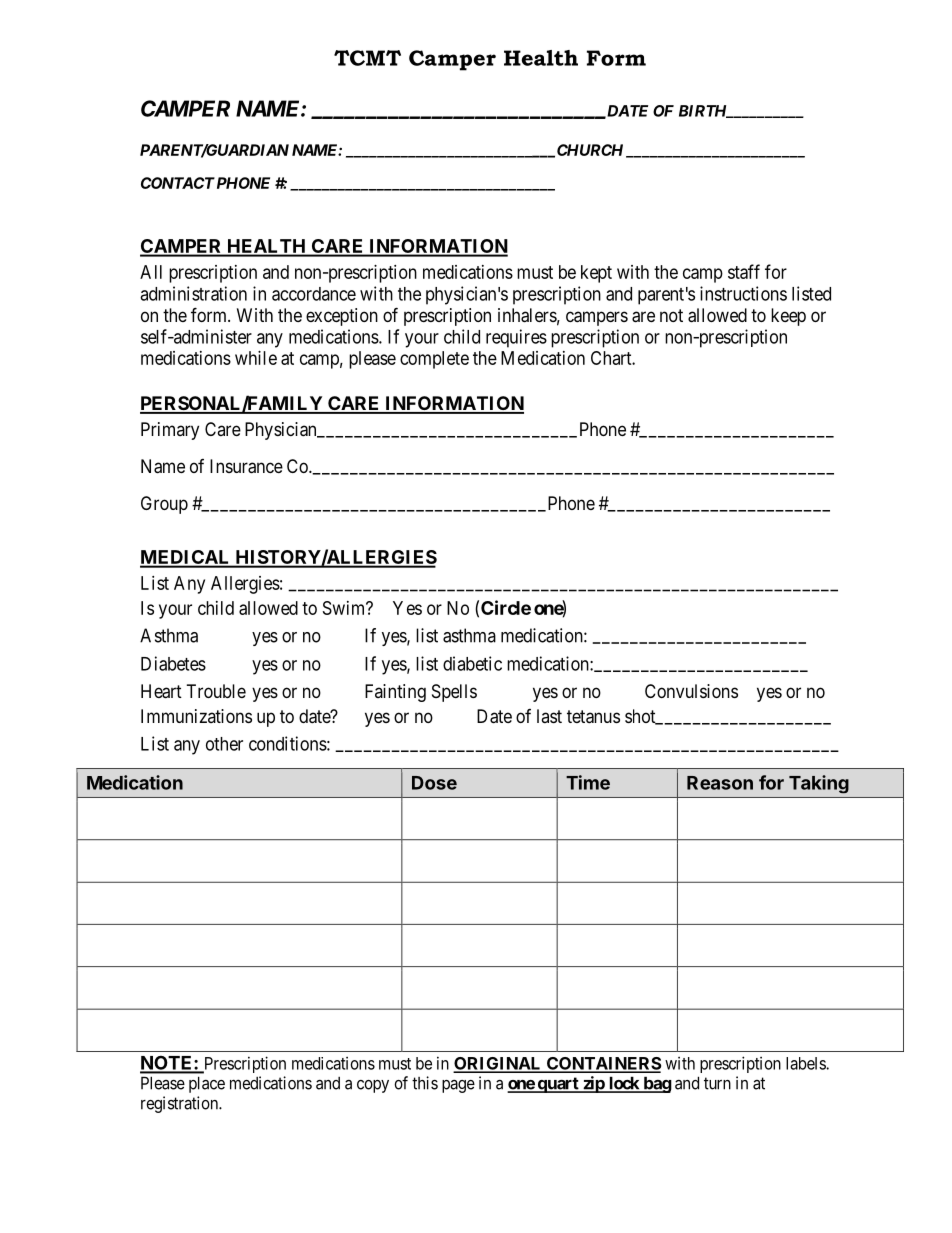  What do you see at coordinates (720, 783) in the screenshot?
I see `Reason` at bounding box center [720, 783].
